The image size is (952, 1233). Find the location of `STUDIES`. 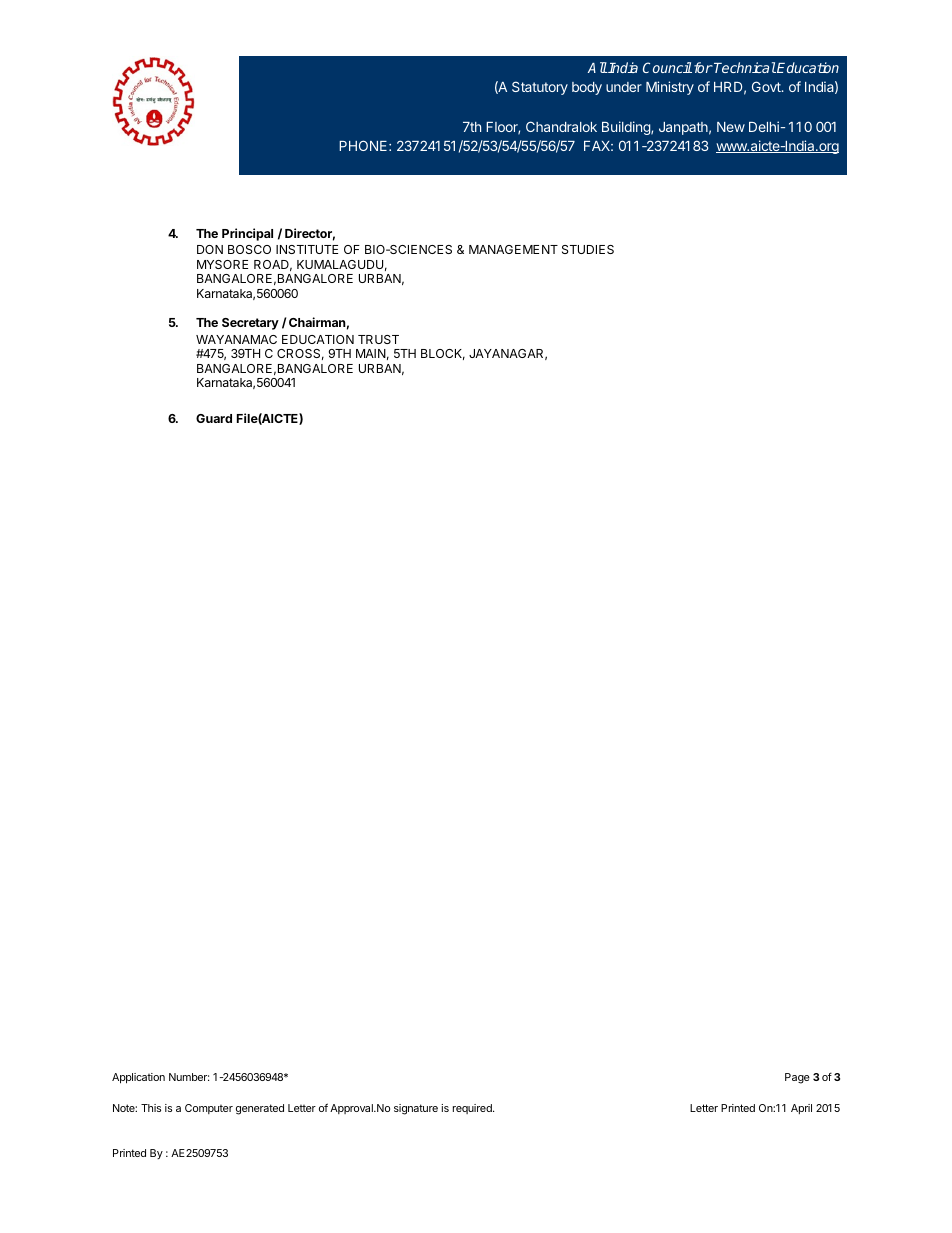

STUDIES is located at coordinates (588, 249).
